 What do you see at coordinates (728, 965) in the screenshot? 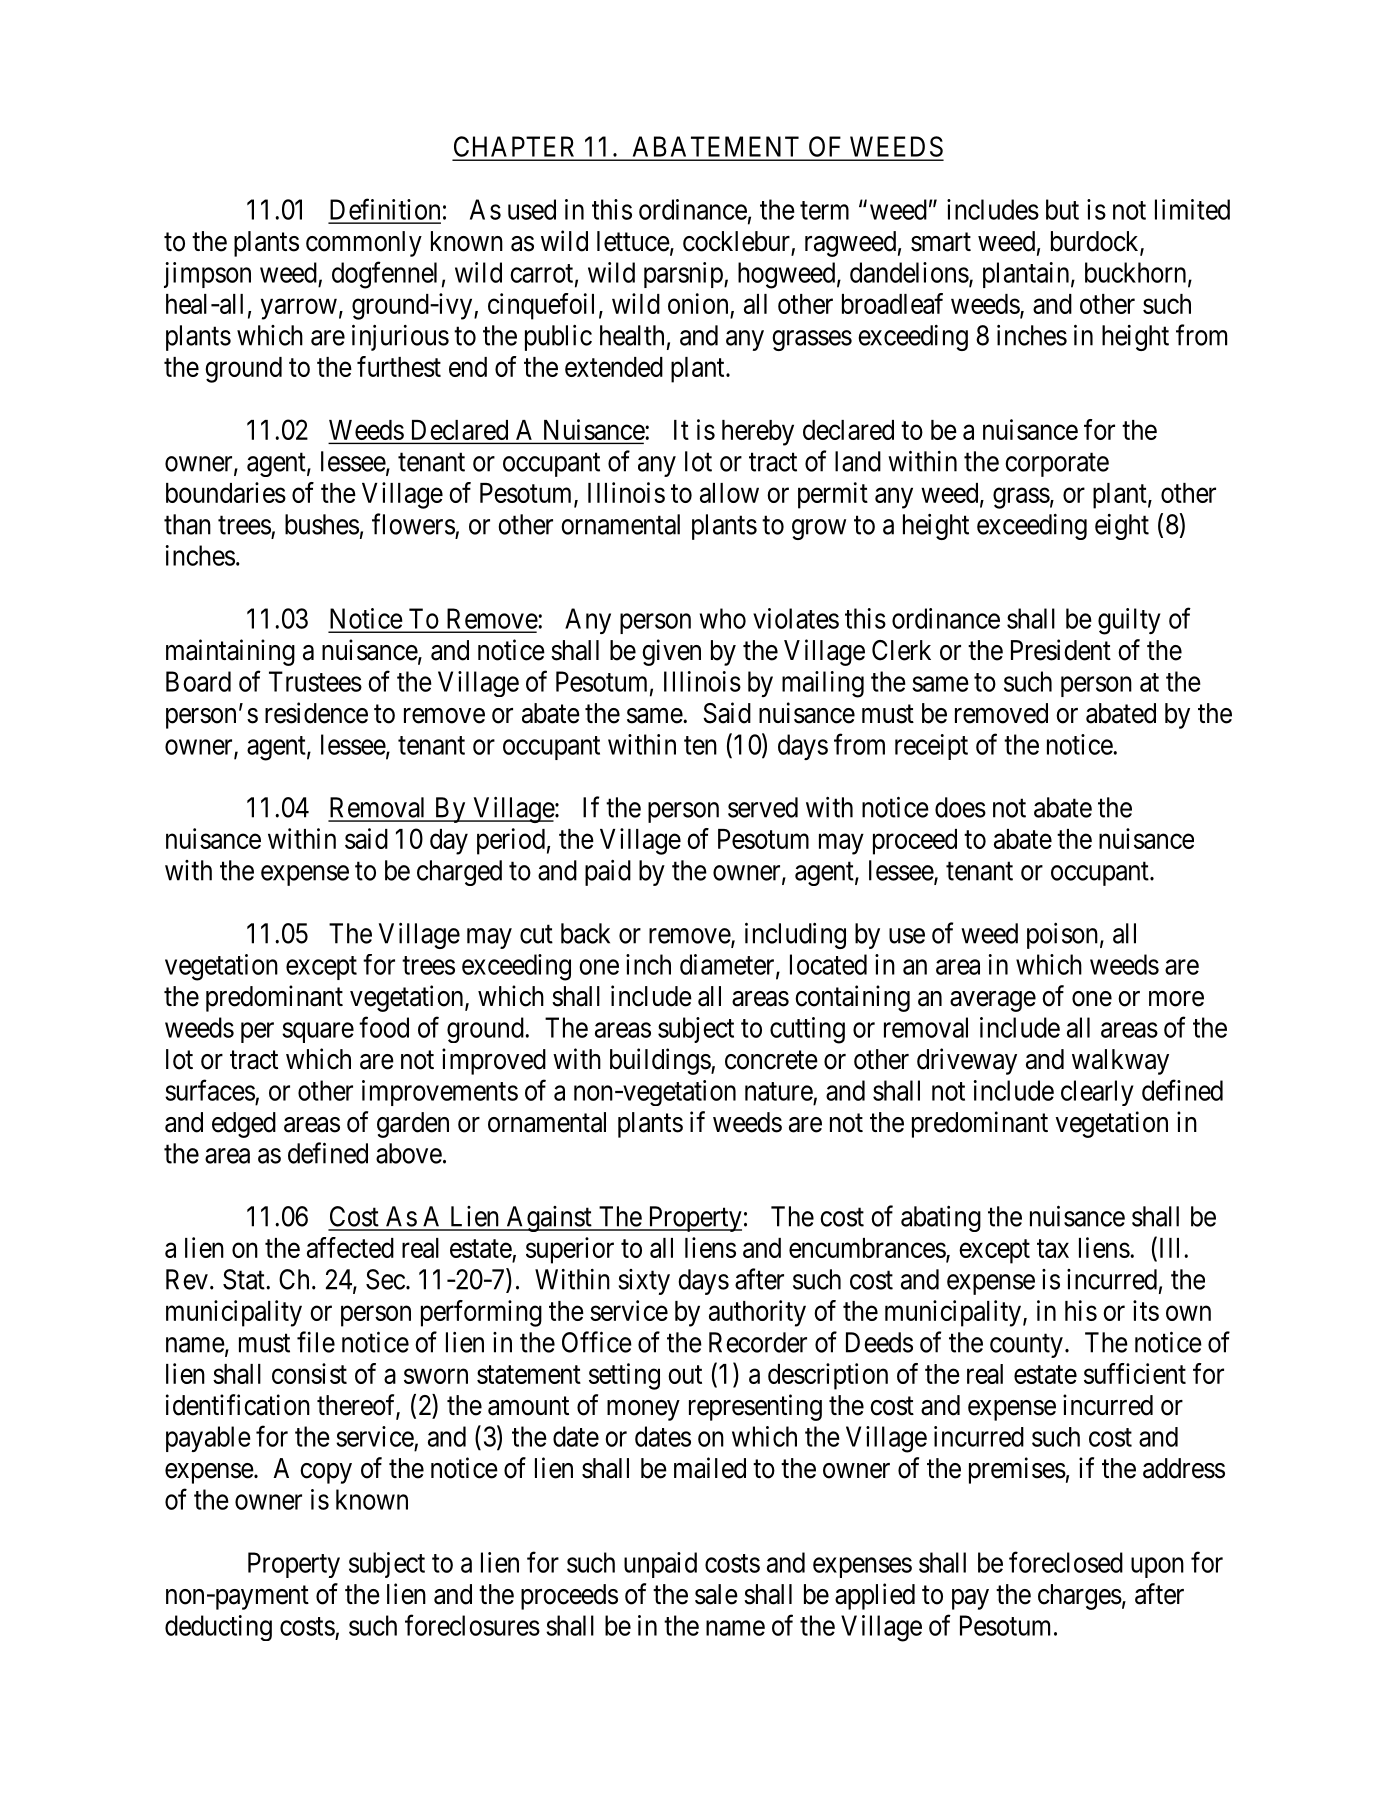
I see `diameter` at bounding box center [728, 965].
